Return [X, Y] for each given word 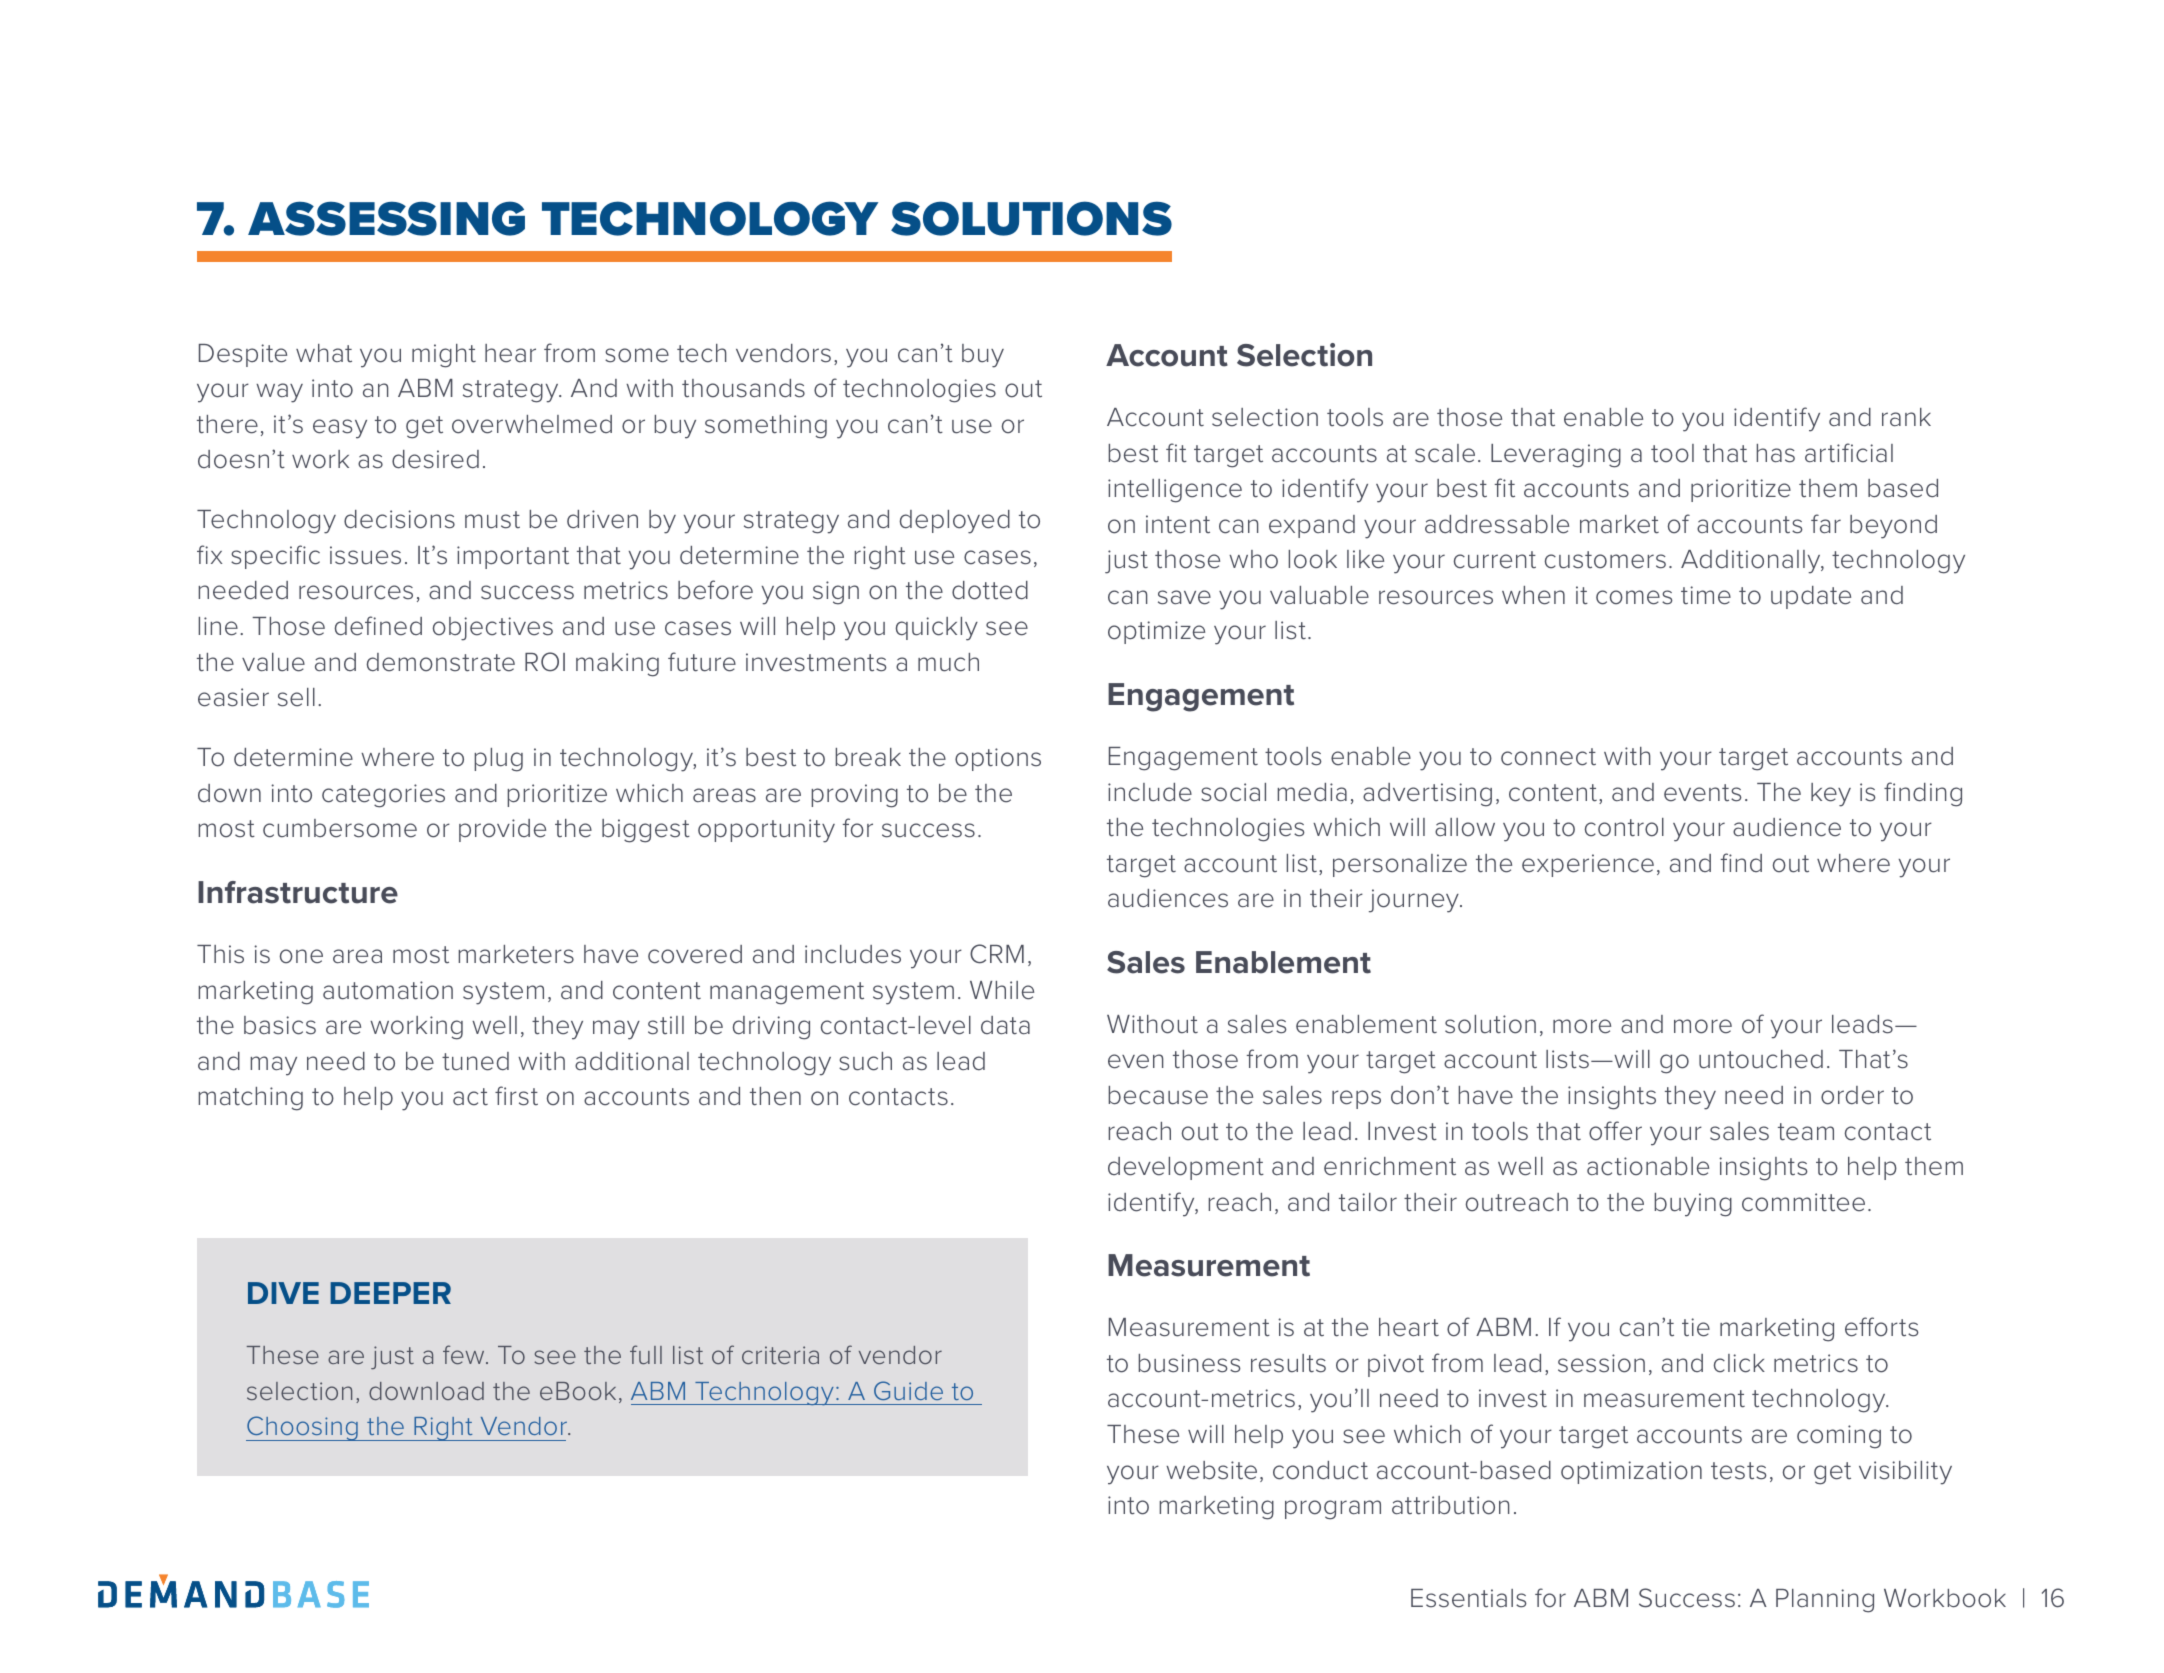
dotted [990, 590]
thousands [743, 388]
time [1706, 595]
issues [365, 555]
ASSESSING [386, 218]
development [1186, 1168]
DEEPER [390, 1293]
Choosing [303, 1428]
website [1211, 1470]
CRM [997, 954]
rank [1906, 417]
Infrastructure [298, 892]
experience [1588, 865]
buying [1693, 1205]
